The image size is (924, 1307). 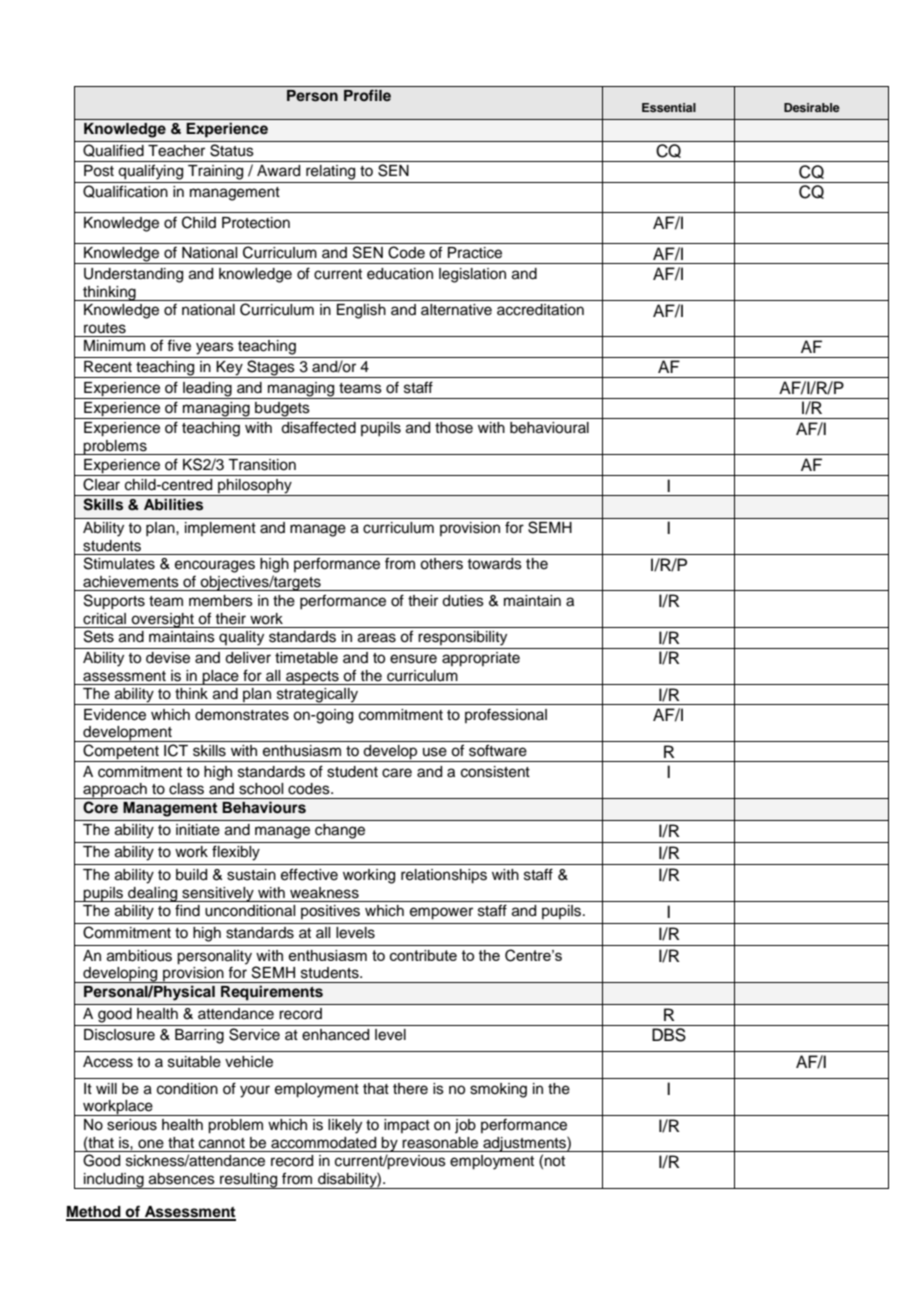 I want to click on appropriate, so click(x=481, y=659).
